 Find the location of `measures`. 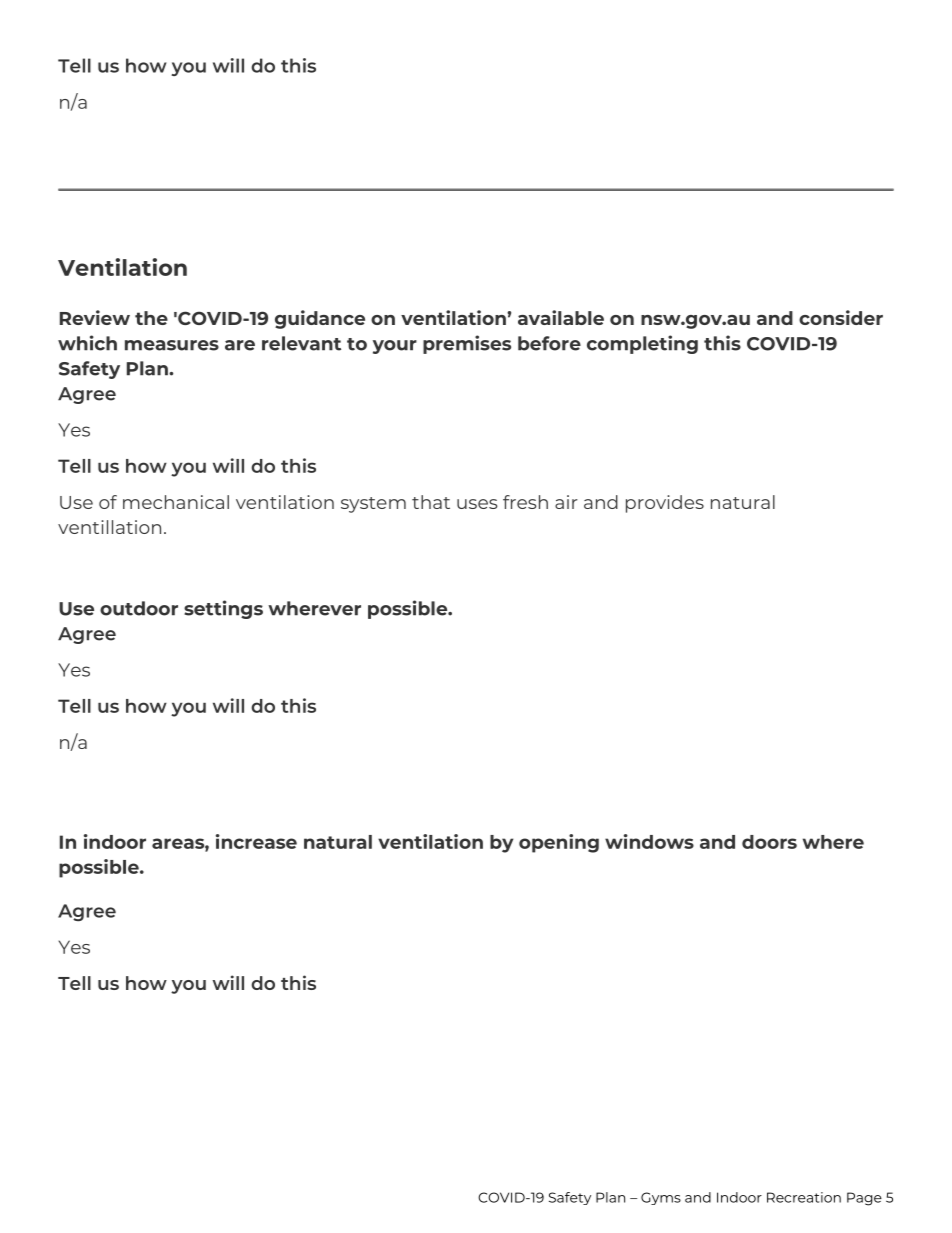

measures is located at coordinates (172, 345).
